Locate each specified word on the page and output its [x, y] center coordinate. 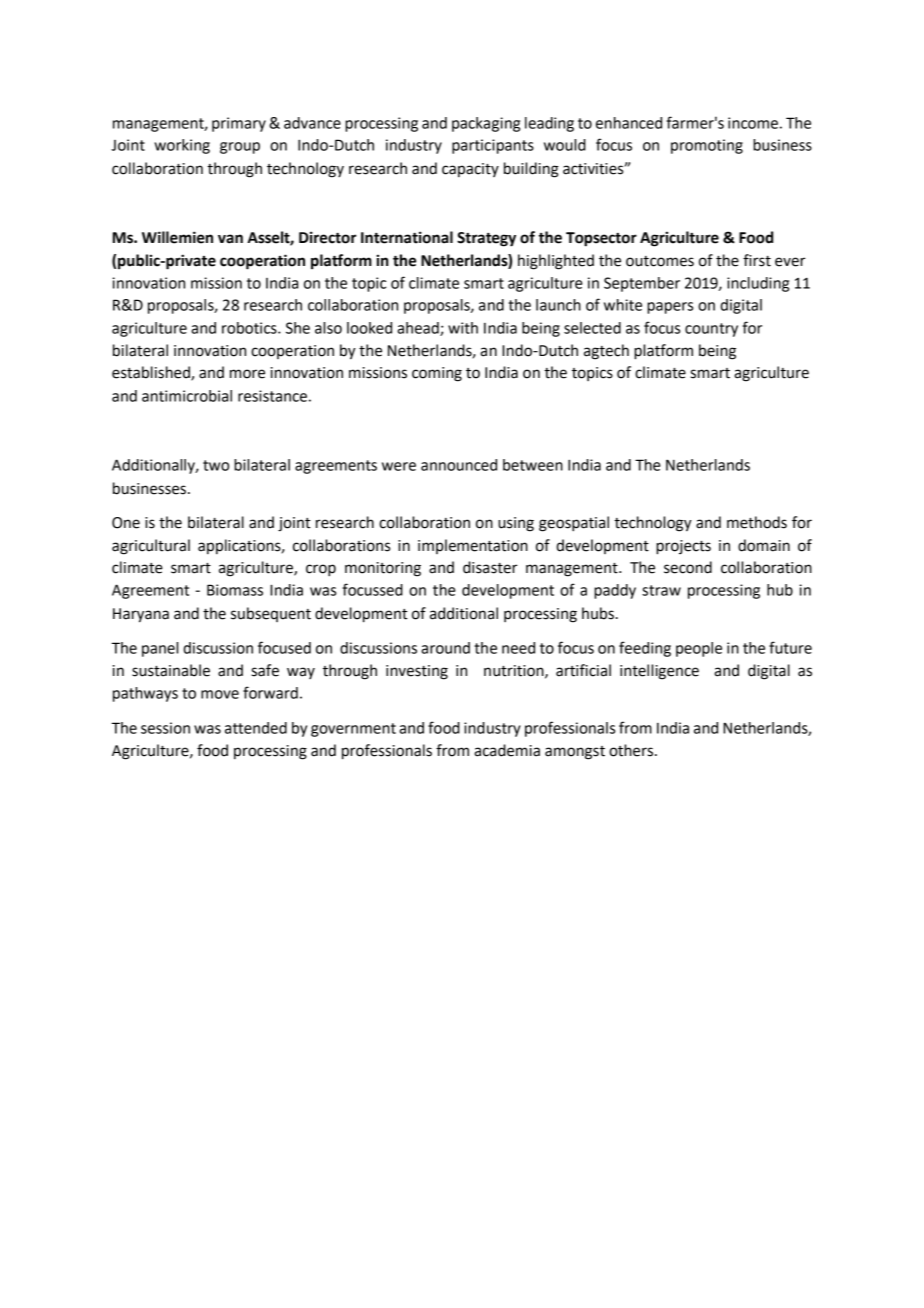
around [445, 648]
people [699, 649]
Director [328, 237]
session [165, 728]
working [182, 146]
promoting [707, 146]
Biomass [235, 590]
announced [459, 465]
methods [757, 522]
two [216, 465]
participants [493, 146]
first [757, 260]
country [711, 330]
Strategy [486, 239]
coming [437, 374]
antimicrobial [187, 396]
